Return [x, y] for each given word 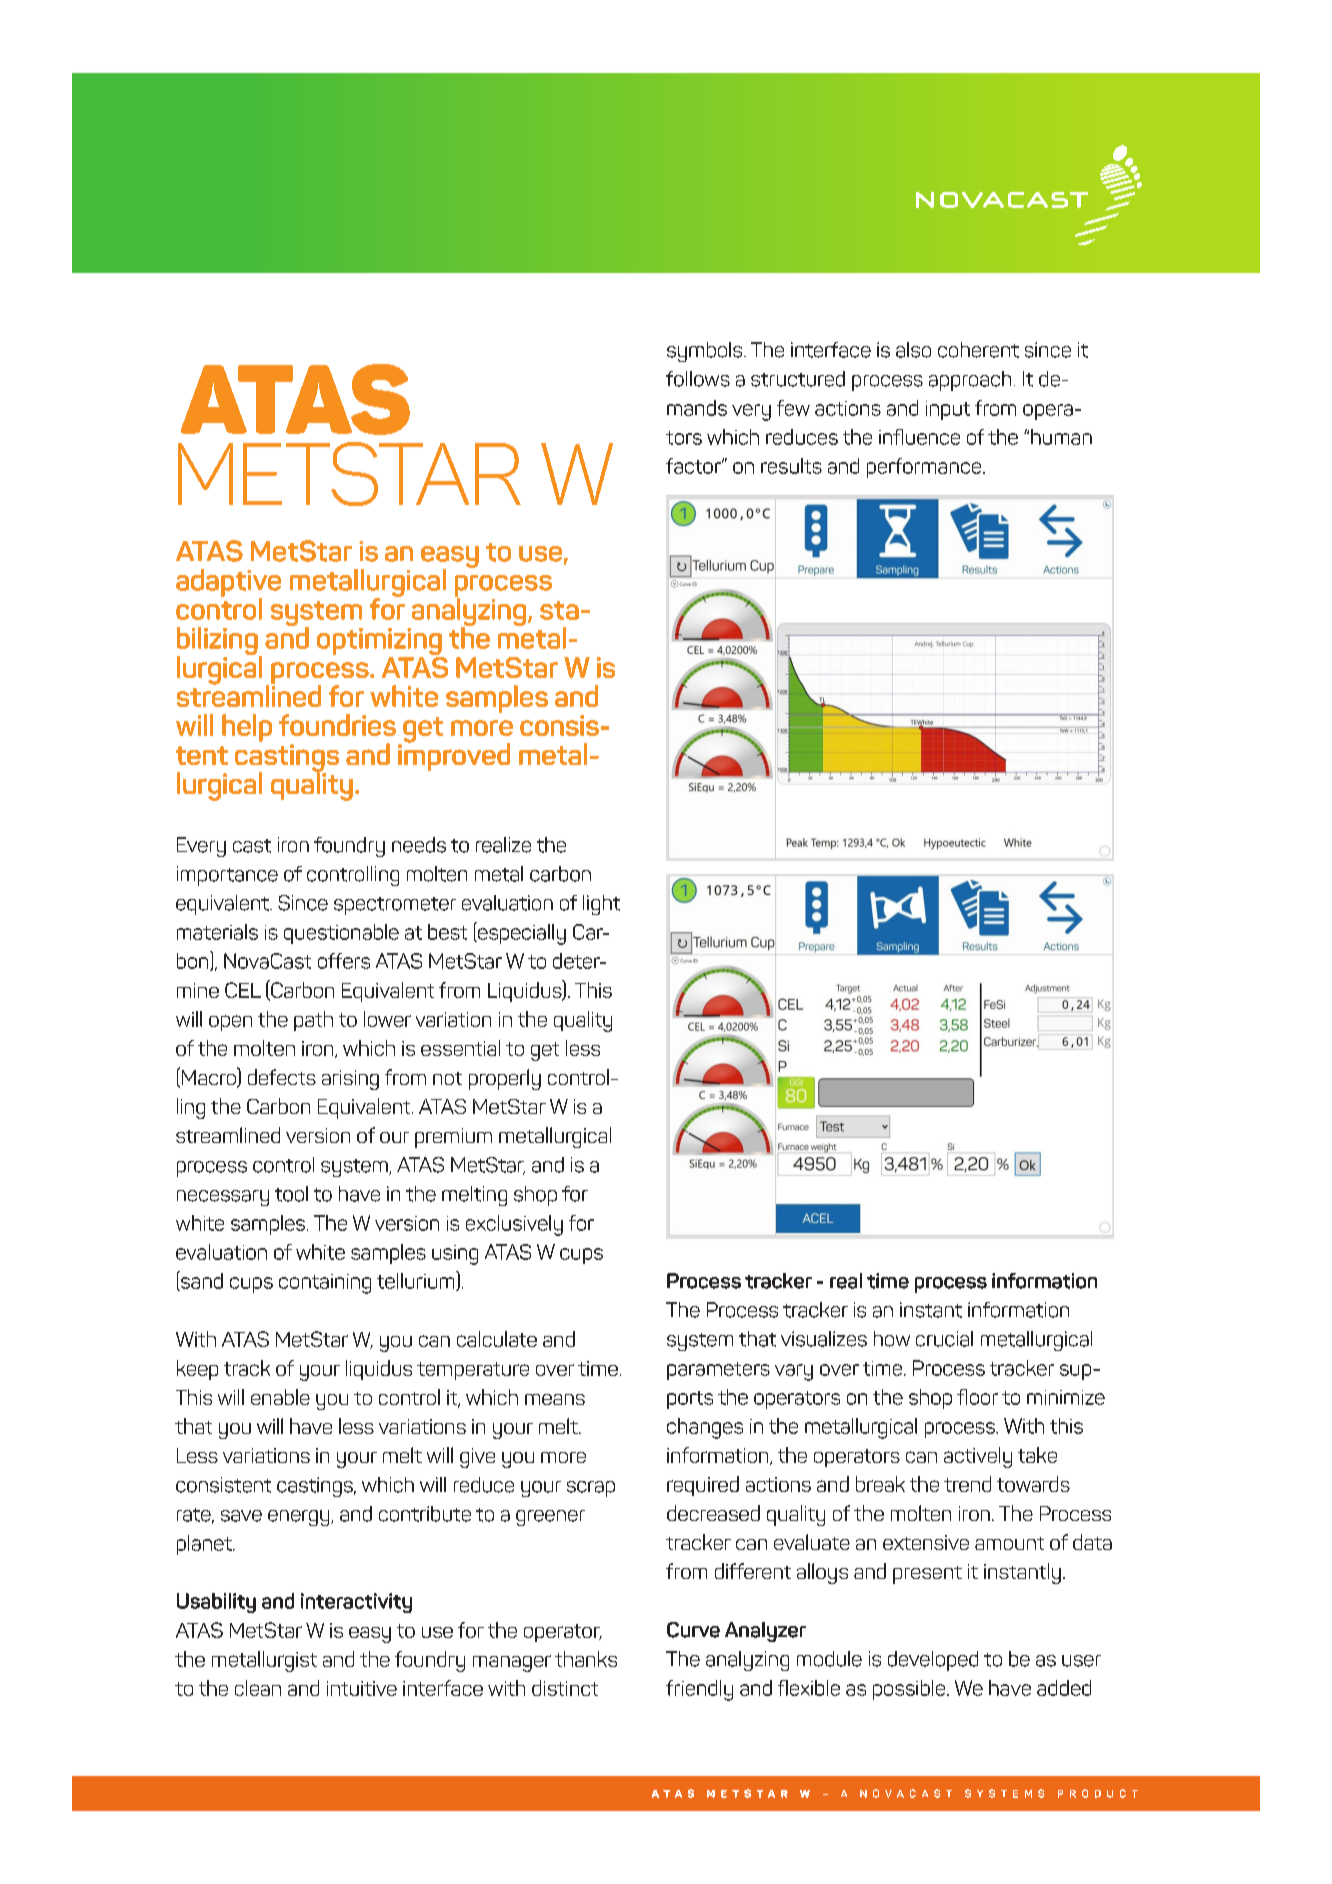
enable [280, 1397]
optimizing [380, 643]
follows [698, 379]
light [601, 905]
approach [970, 381]
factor [694, 466]
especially [521, 933]
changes [705, 1428]
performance [925, 468]
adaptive [228, 584]
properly [505, 1079]
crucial [944, 1339]
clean [258, 1688]
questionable [341, 934]
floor [977, 1397]
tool [291, 1194]
